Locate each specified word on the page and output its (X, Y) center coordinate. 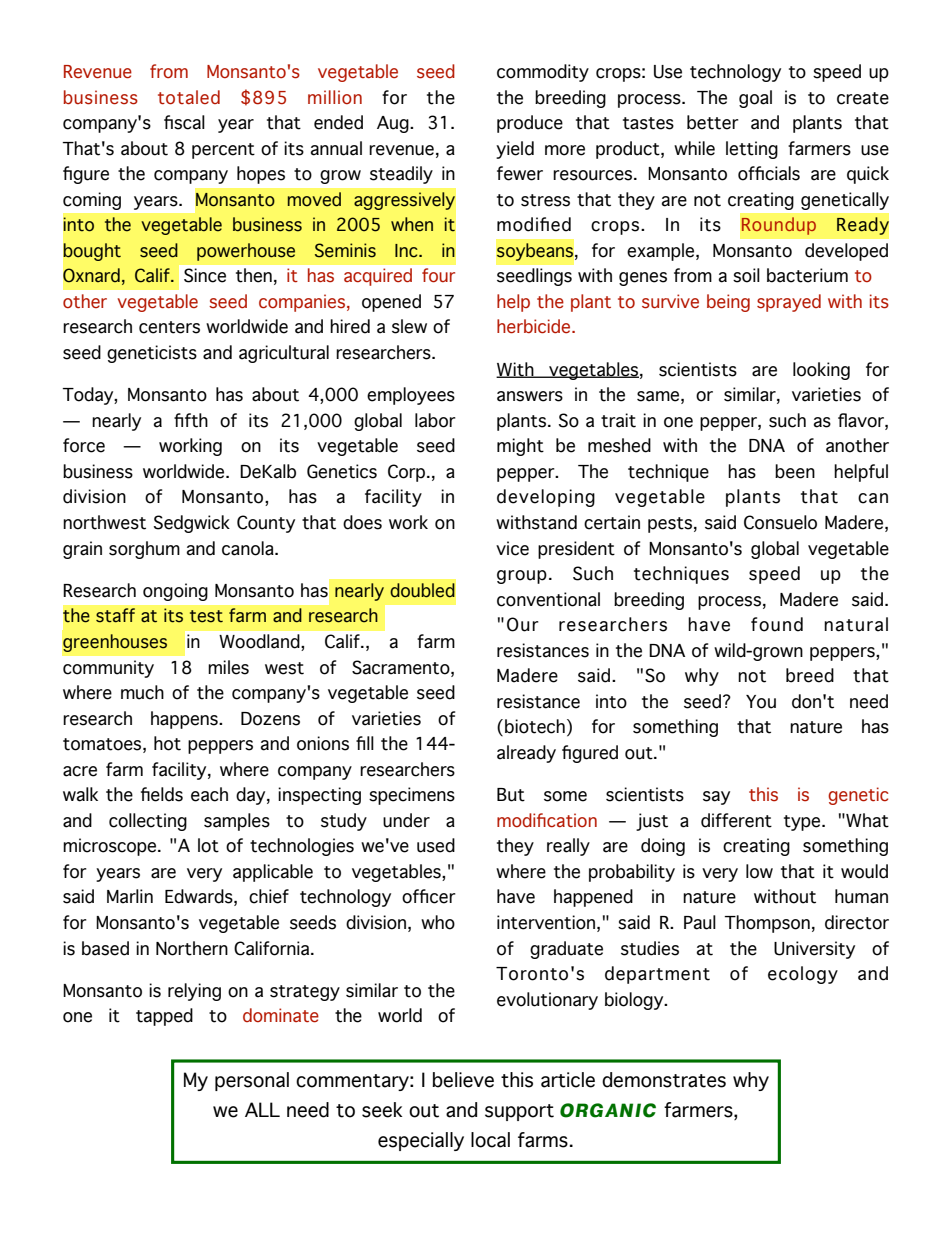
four (438, 275)
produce (530, 124)
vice (512, 548)
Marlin (130, 896)
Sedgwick (192, 524)
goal (755, 99)
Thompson (767, 924)
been (795, 471)
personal (252, 1081)
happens (185, 720)
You (761, 702)
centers (169, 327)
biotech (535, 726)
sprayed (789, 303)
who (438, 922)
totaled (189, 97)
